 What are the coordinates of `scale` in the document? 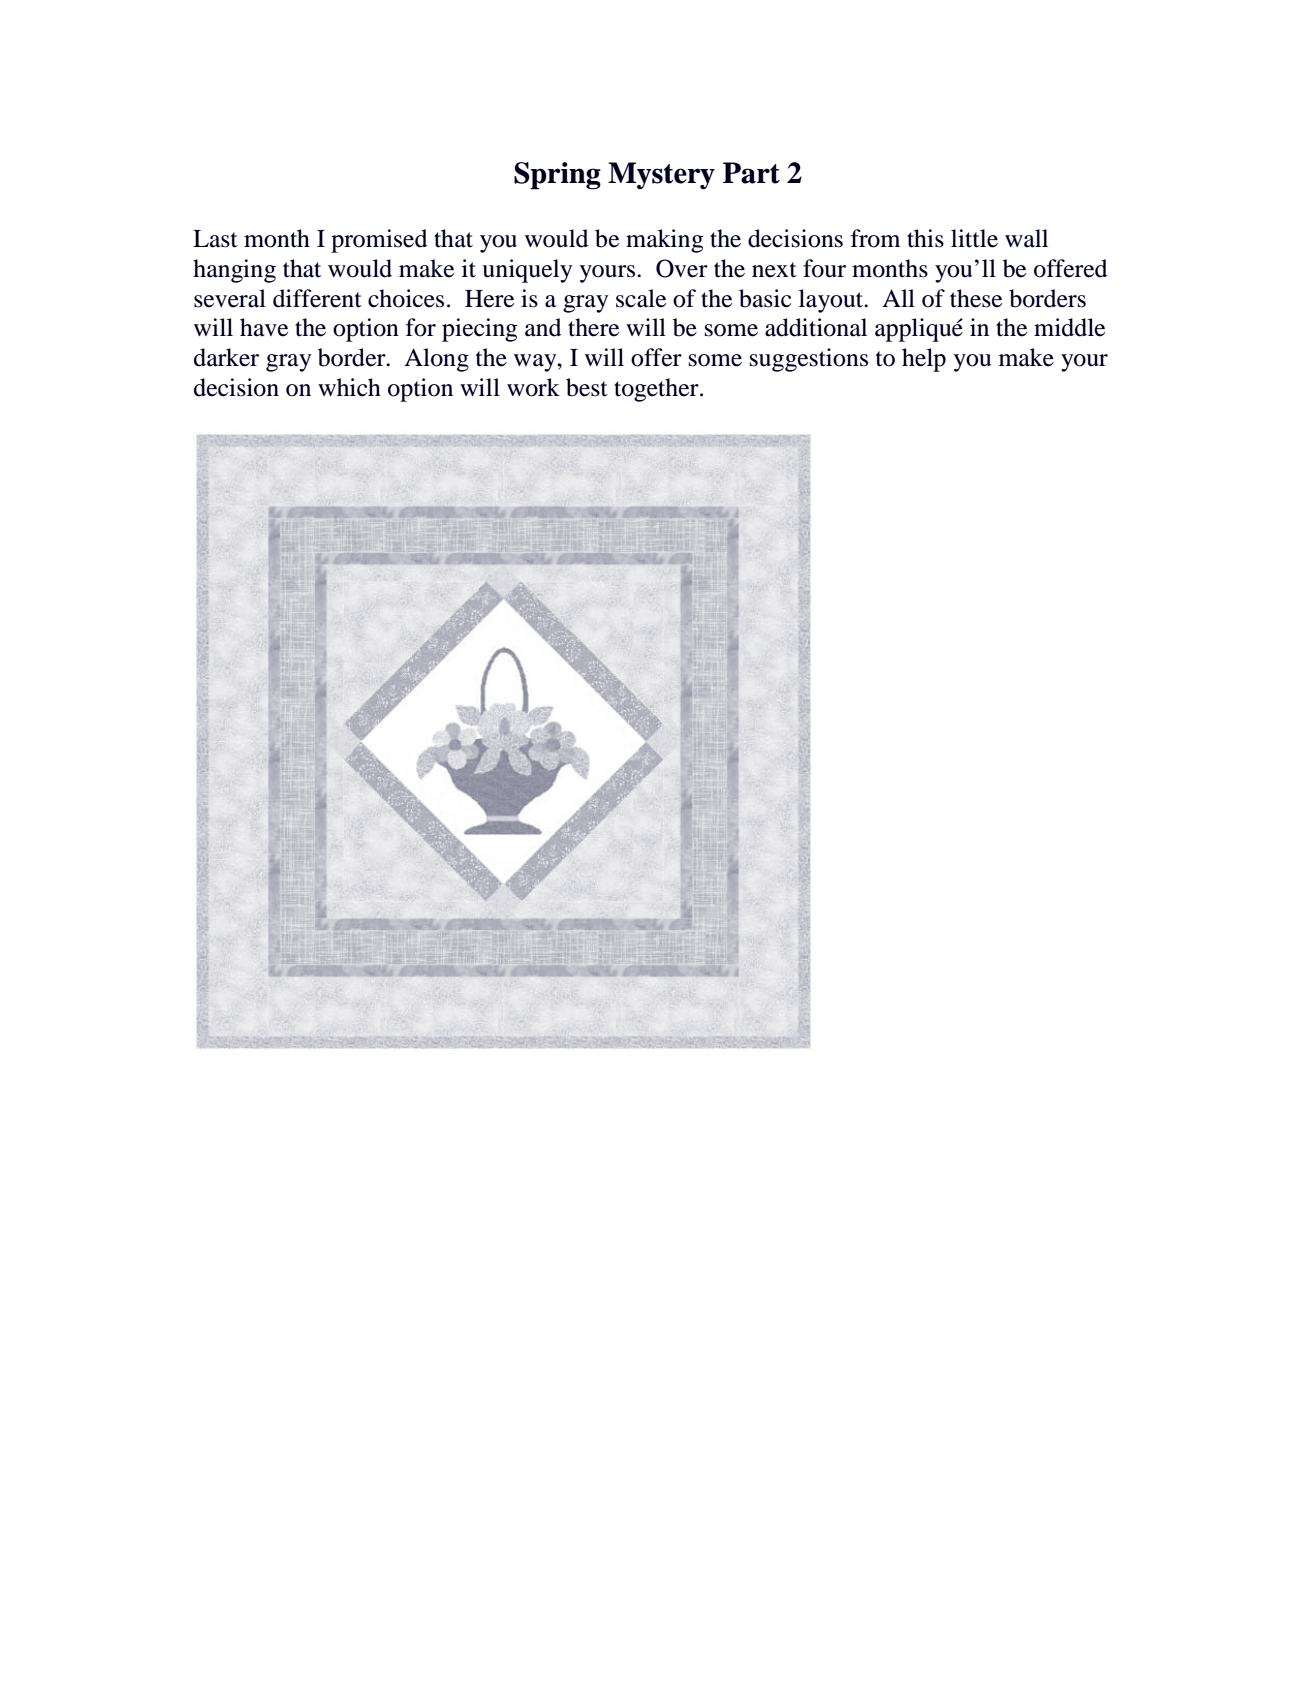 It's located at (641, 298).
